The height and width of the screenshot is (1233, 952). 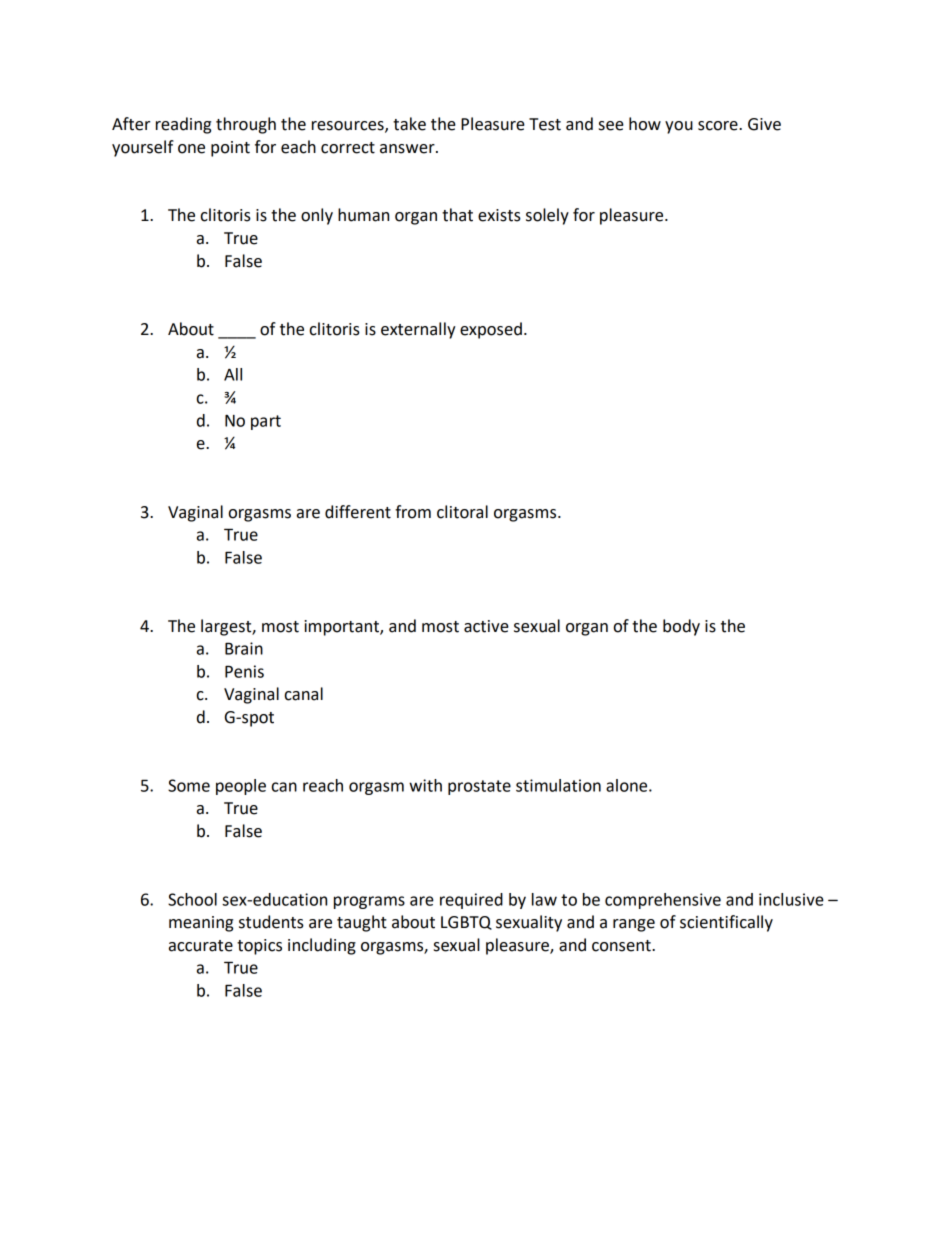 I want to click on LGBTQ, so click(x=466, y=923).
